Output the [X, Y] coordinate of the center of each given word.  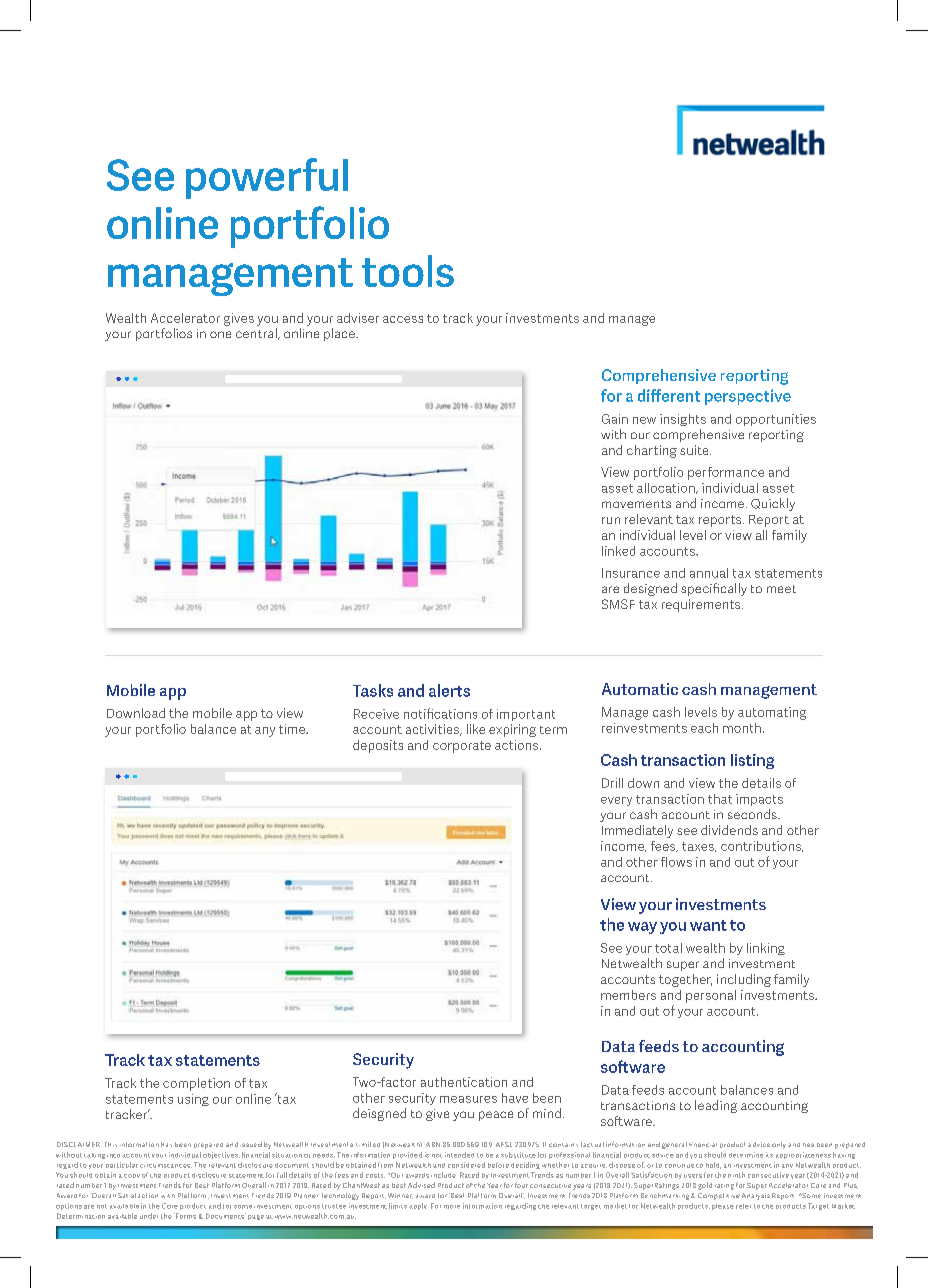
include [443, 1175]
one [220, 334]
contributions [762, 846]
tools [408, 271]
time [293, 729]
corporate [462, 747]
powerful [267, 178]
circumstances [166, 1166]
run [611, 520]
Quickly [773, 504]
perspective [748, 397]
